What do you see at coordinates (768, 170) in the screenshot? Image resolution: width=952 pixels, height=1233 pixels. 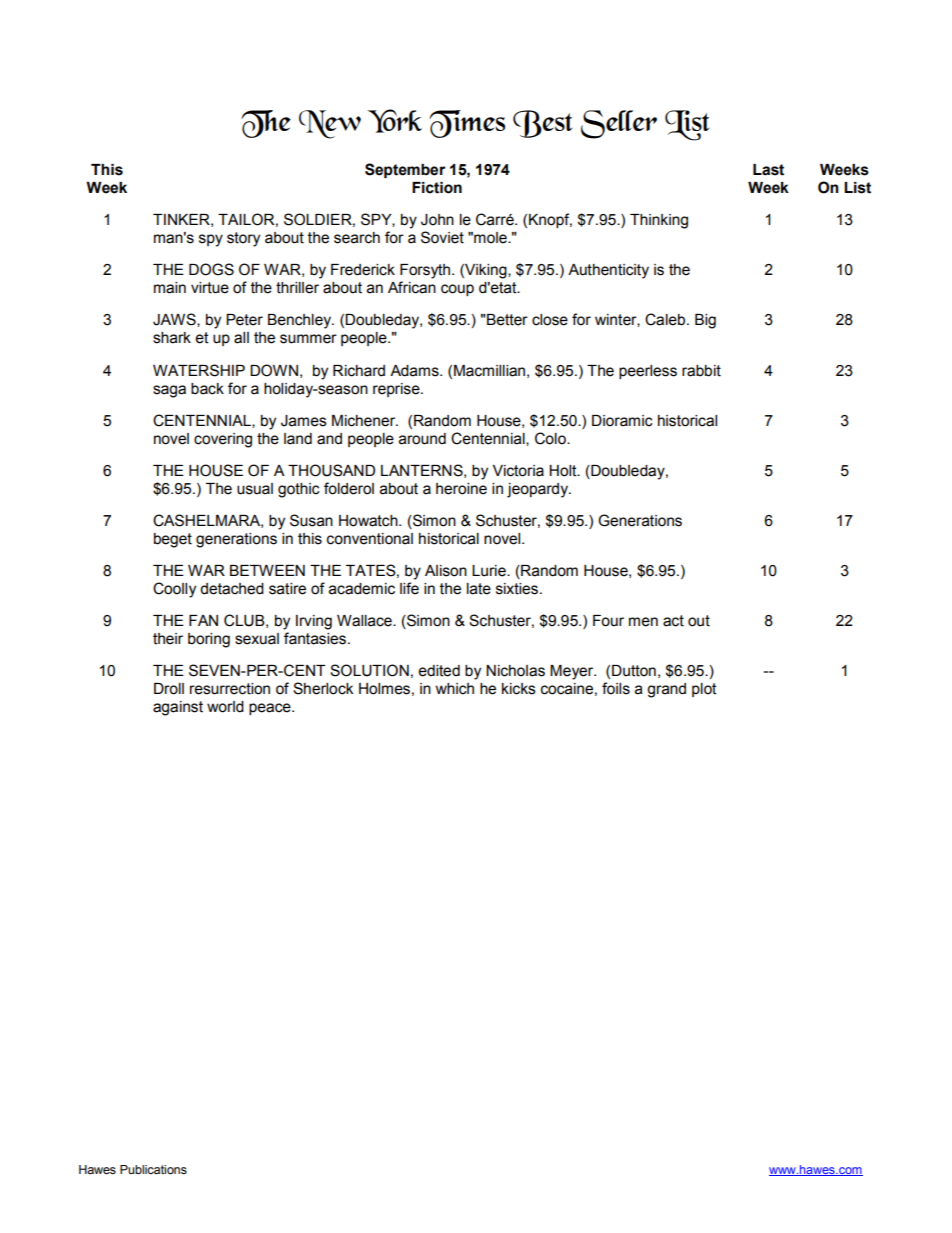 I see `Last` at bounding box center [768, 170].
